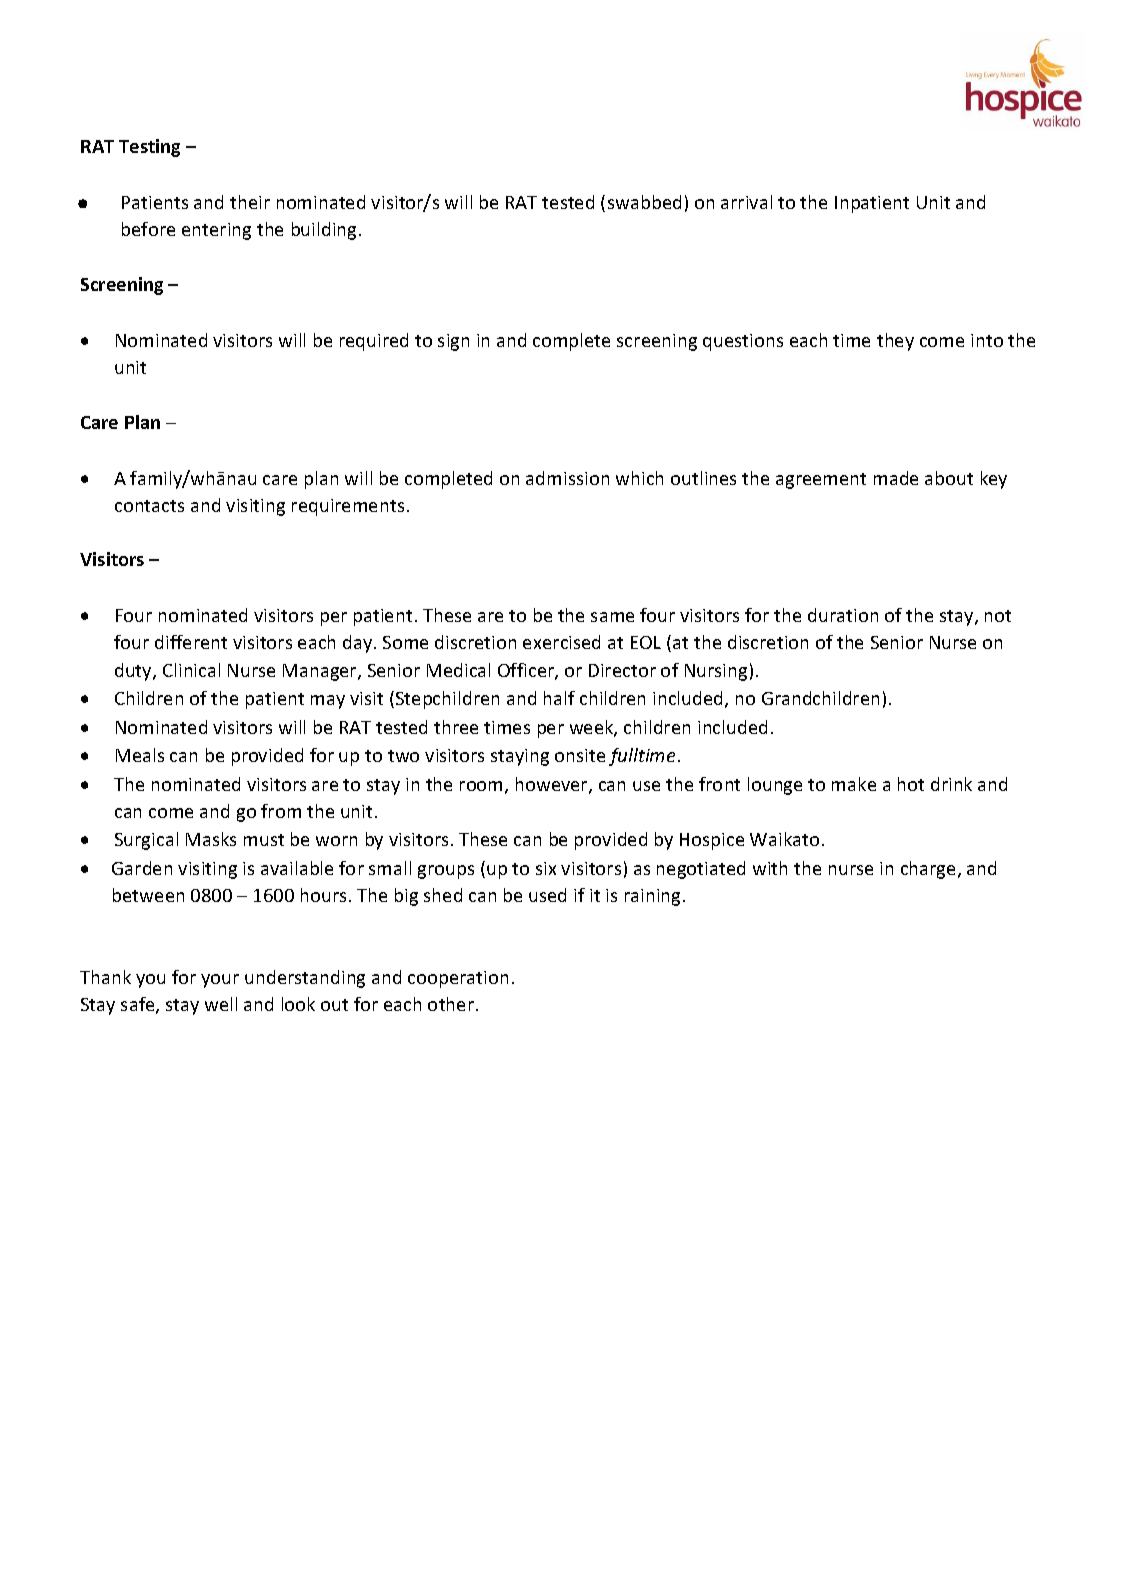 This screenshot has height=1587, width=1122. Describe the element at coordinates (896, 478) in the screenshot. I see `made` at that location.
